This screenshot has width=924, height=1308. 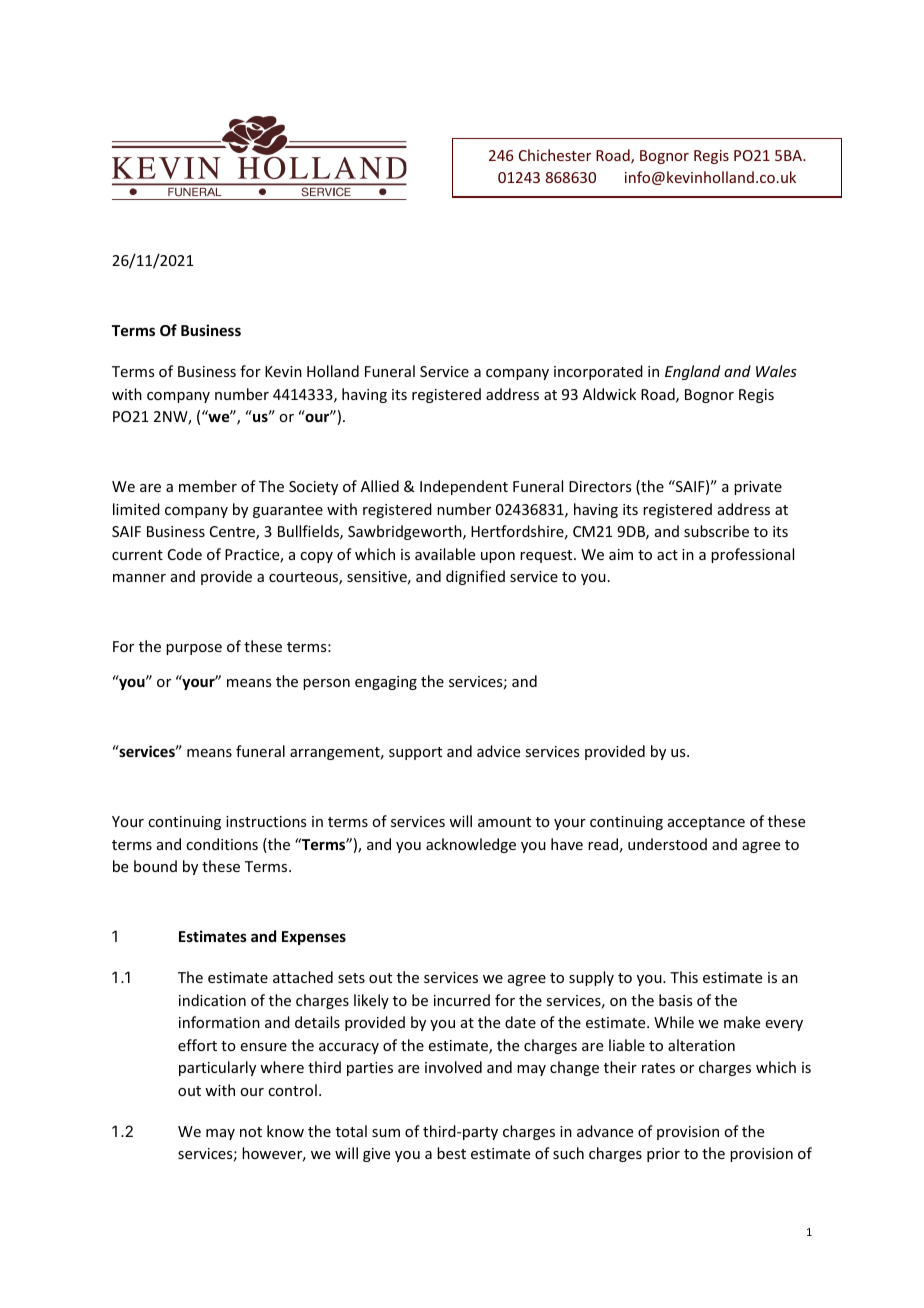 What do you see at coordinates (386, 683) in the screenshot?
I see `engaging` at bounding box center [386, 683].
